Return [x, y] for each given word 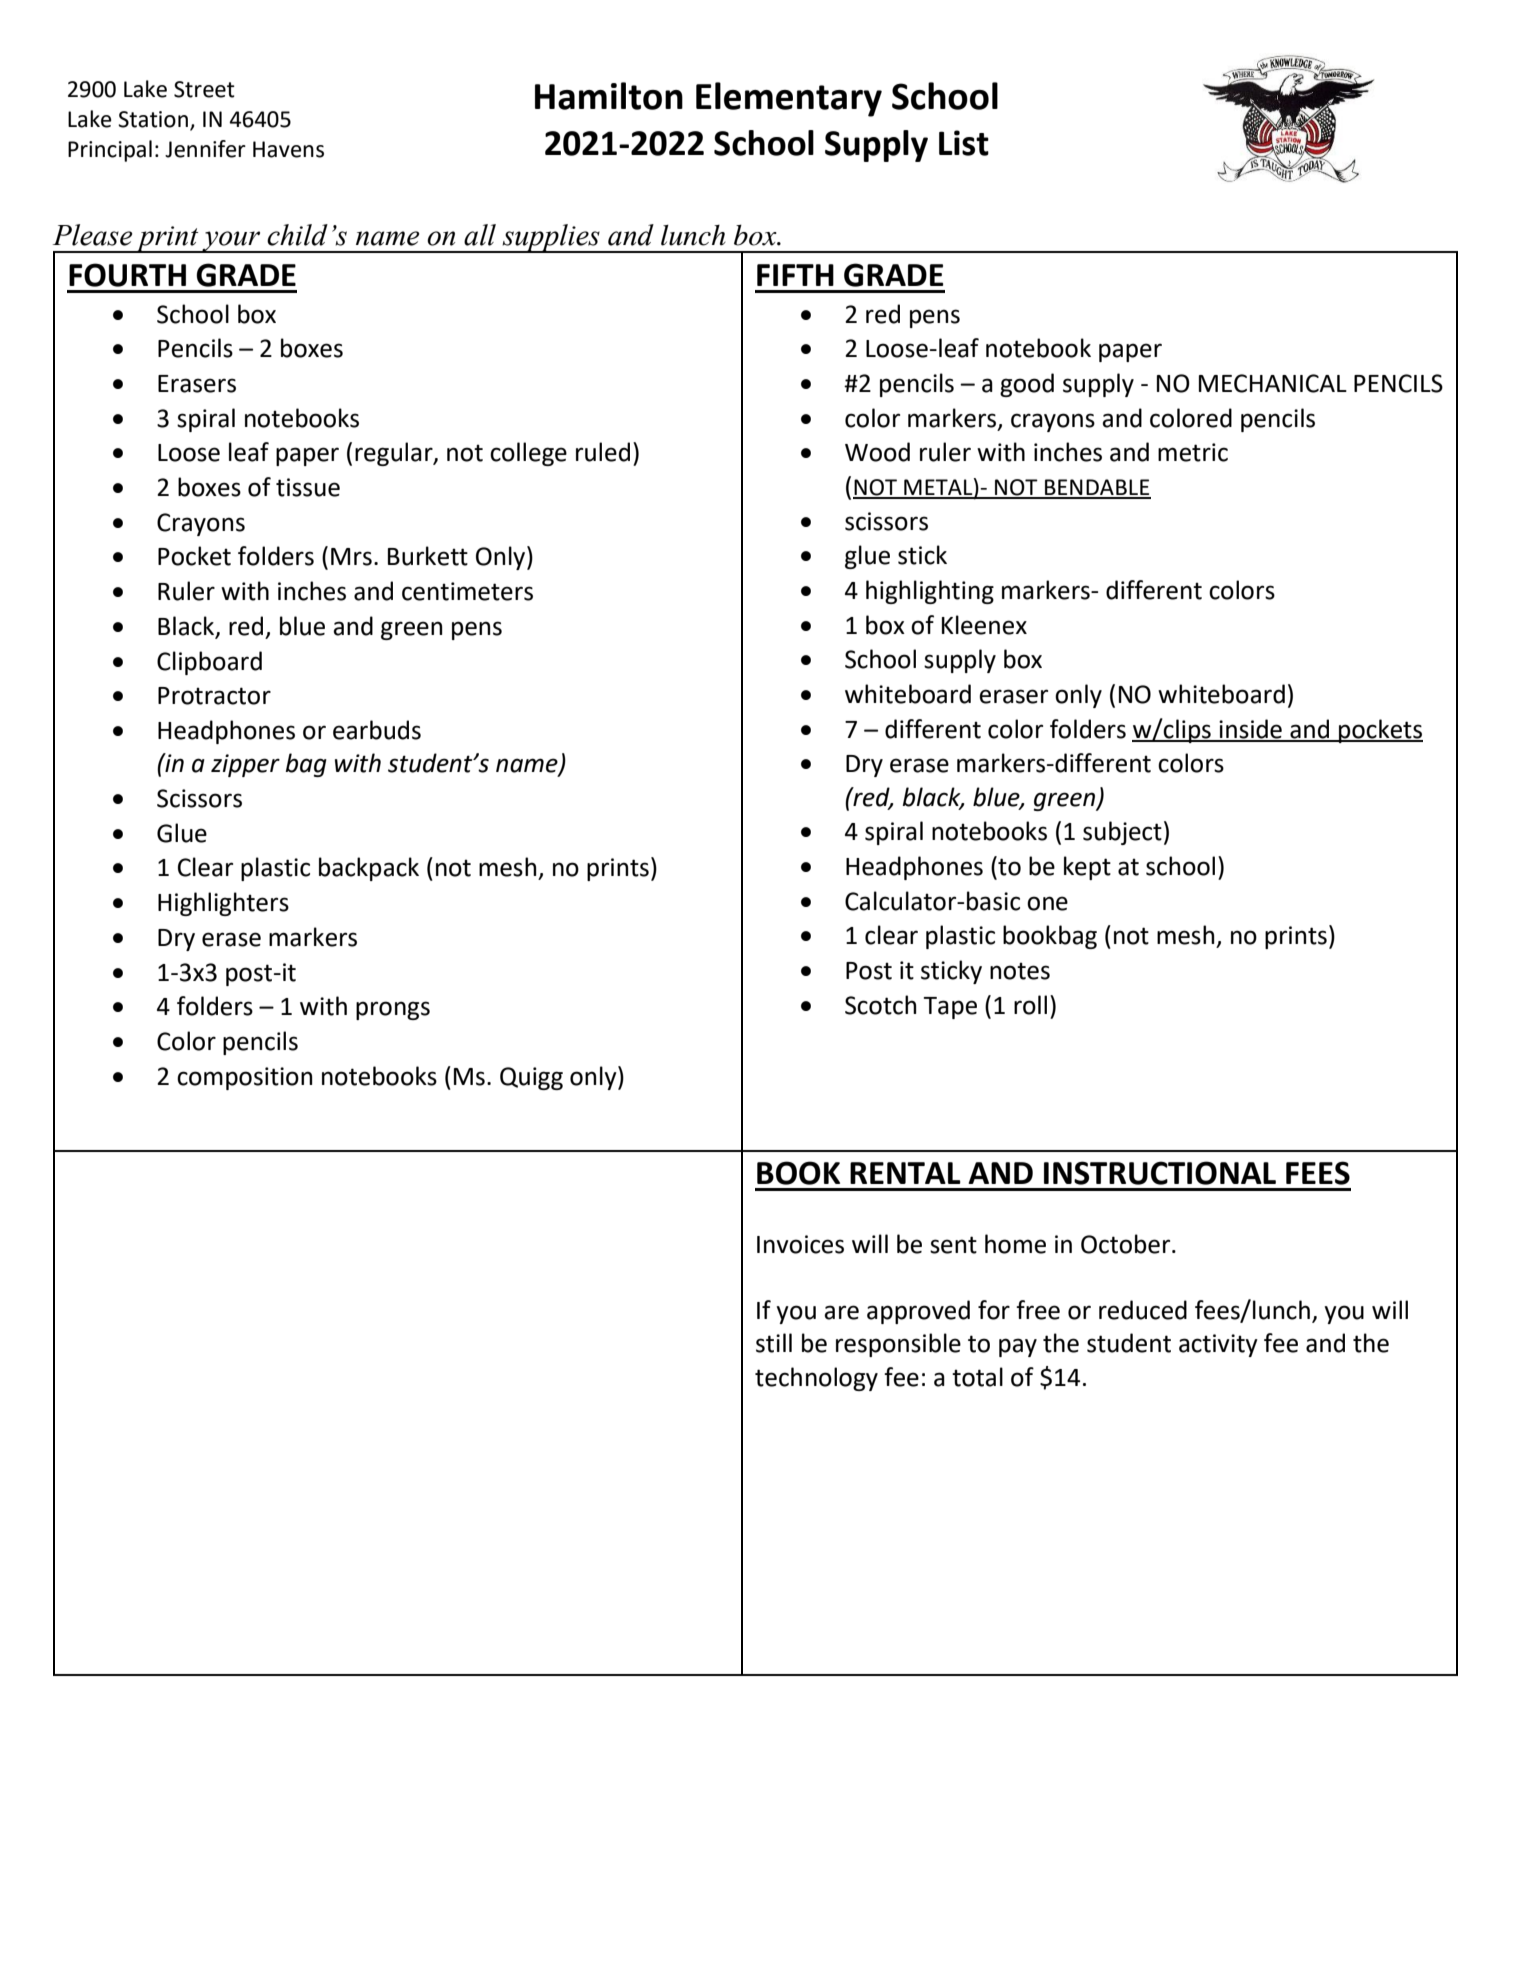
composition [244, 1078]
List [964, 143]
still [774, 1343]
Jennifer [205, 149]
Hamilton [609, 96]
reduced [1143, 1310]
